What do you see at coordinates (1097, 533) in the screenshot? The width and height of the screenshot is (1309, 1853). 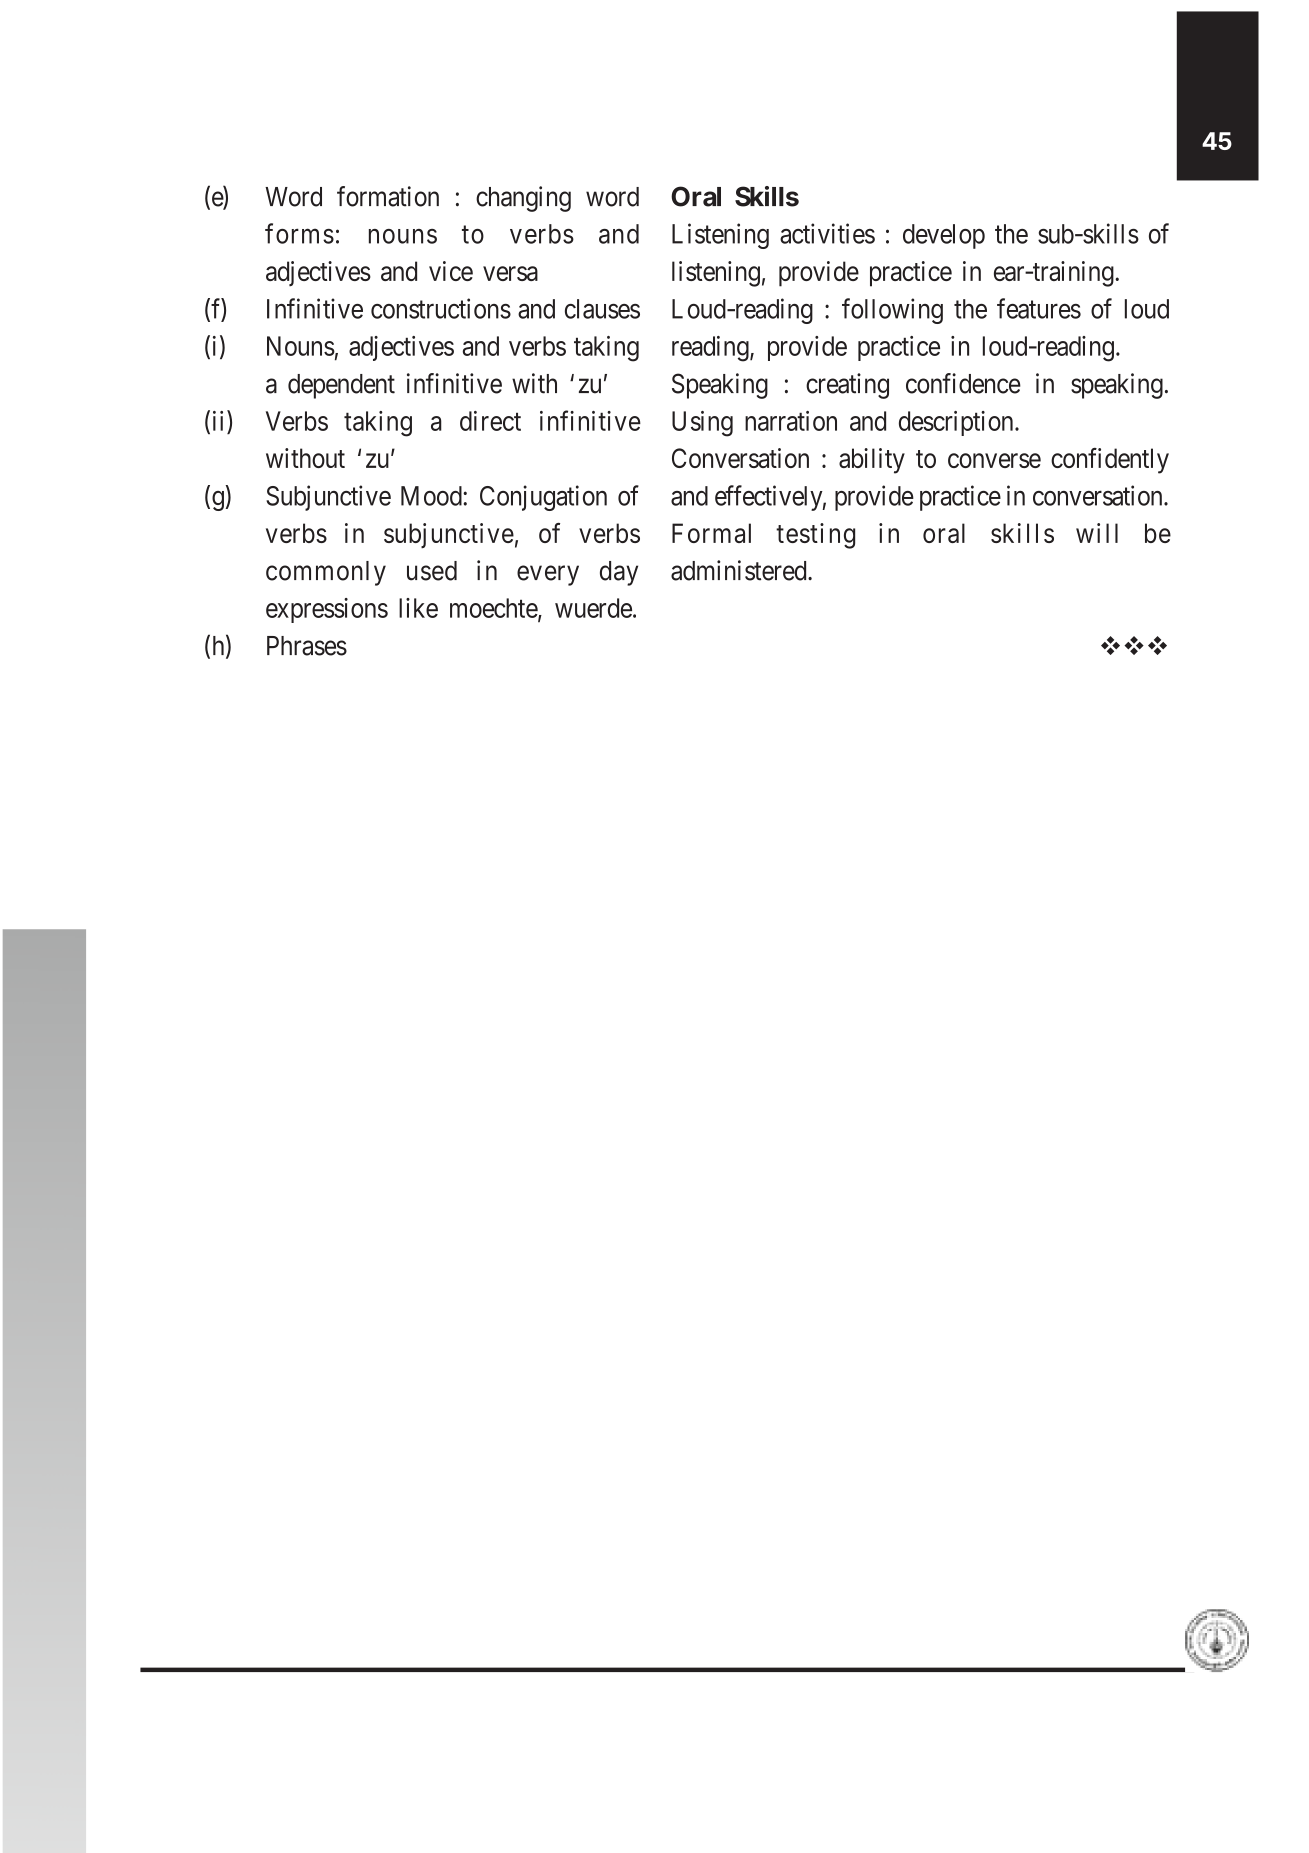 I see `will` at bounding box center [1097, 533].
